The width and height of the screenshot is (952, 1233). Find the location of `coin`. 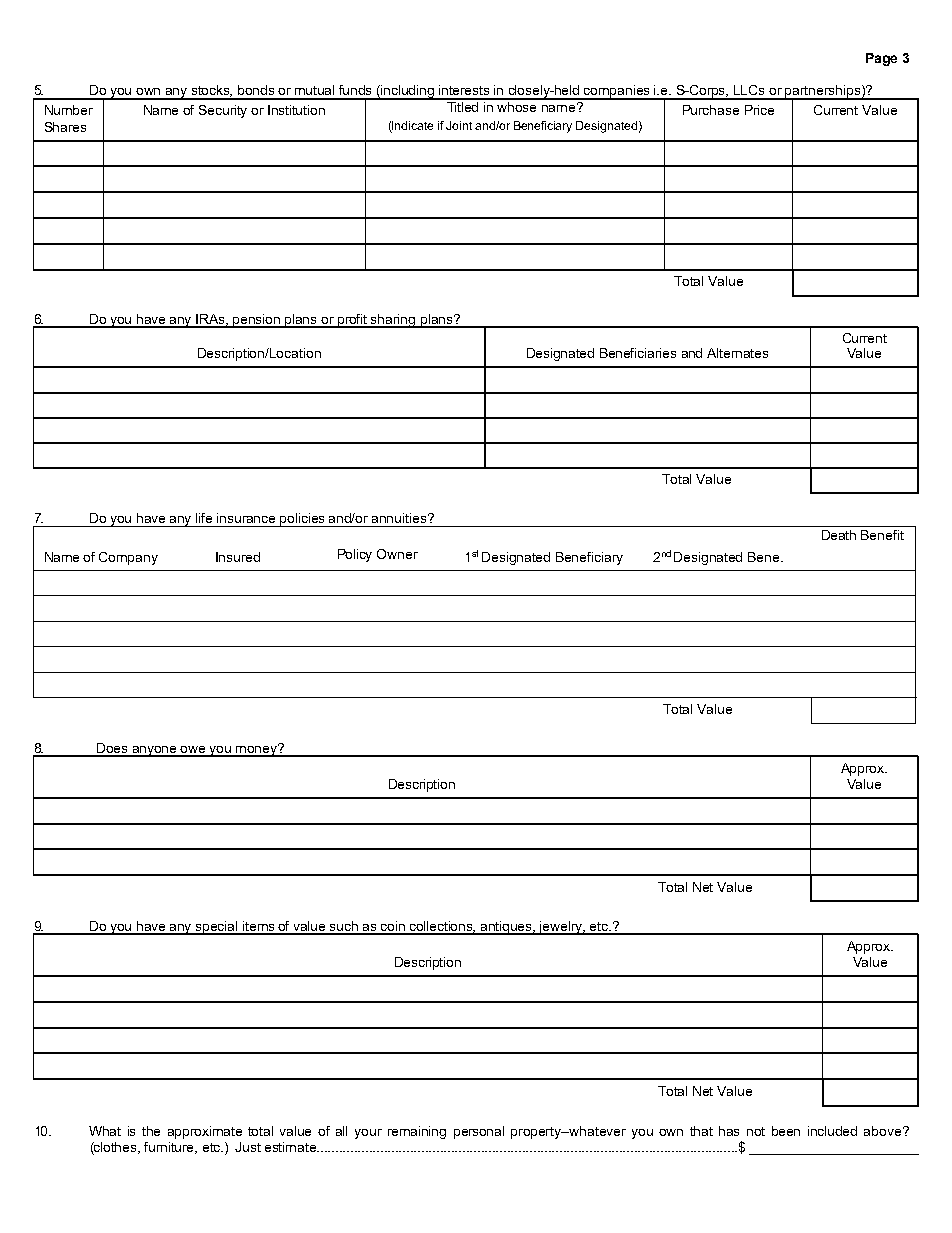

coin is located at coordinates (393, 927).
